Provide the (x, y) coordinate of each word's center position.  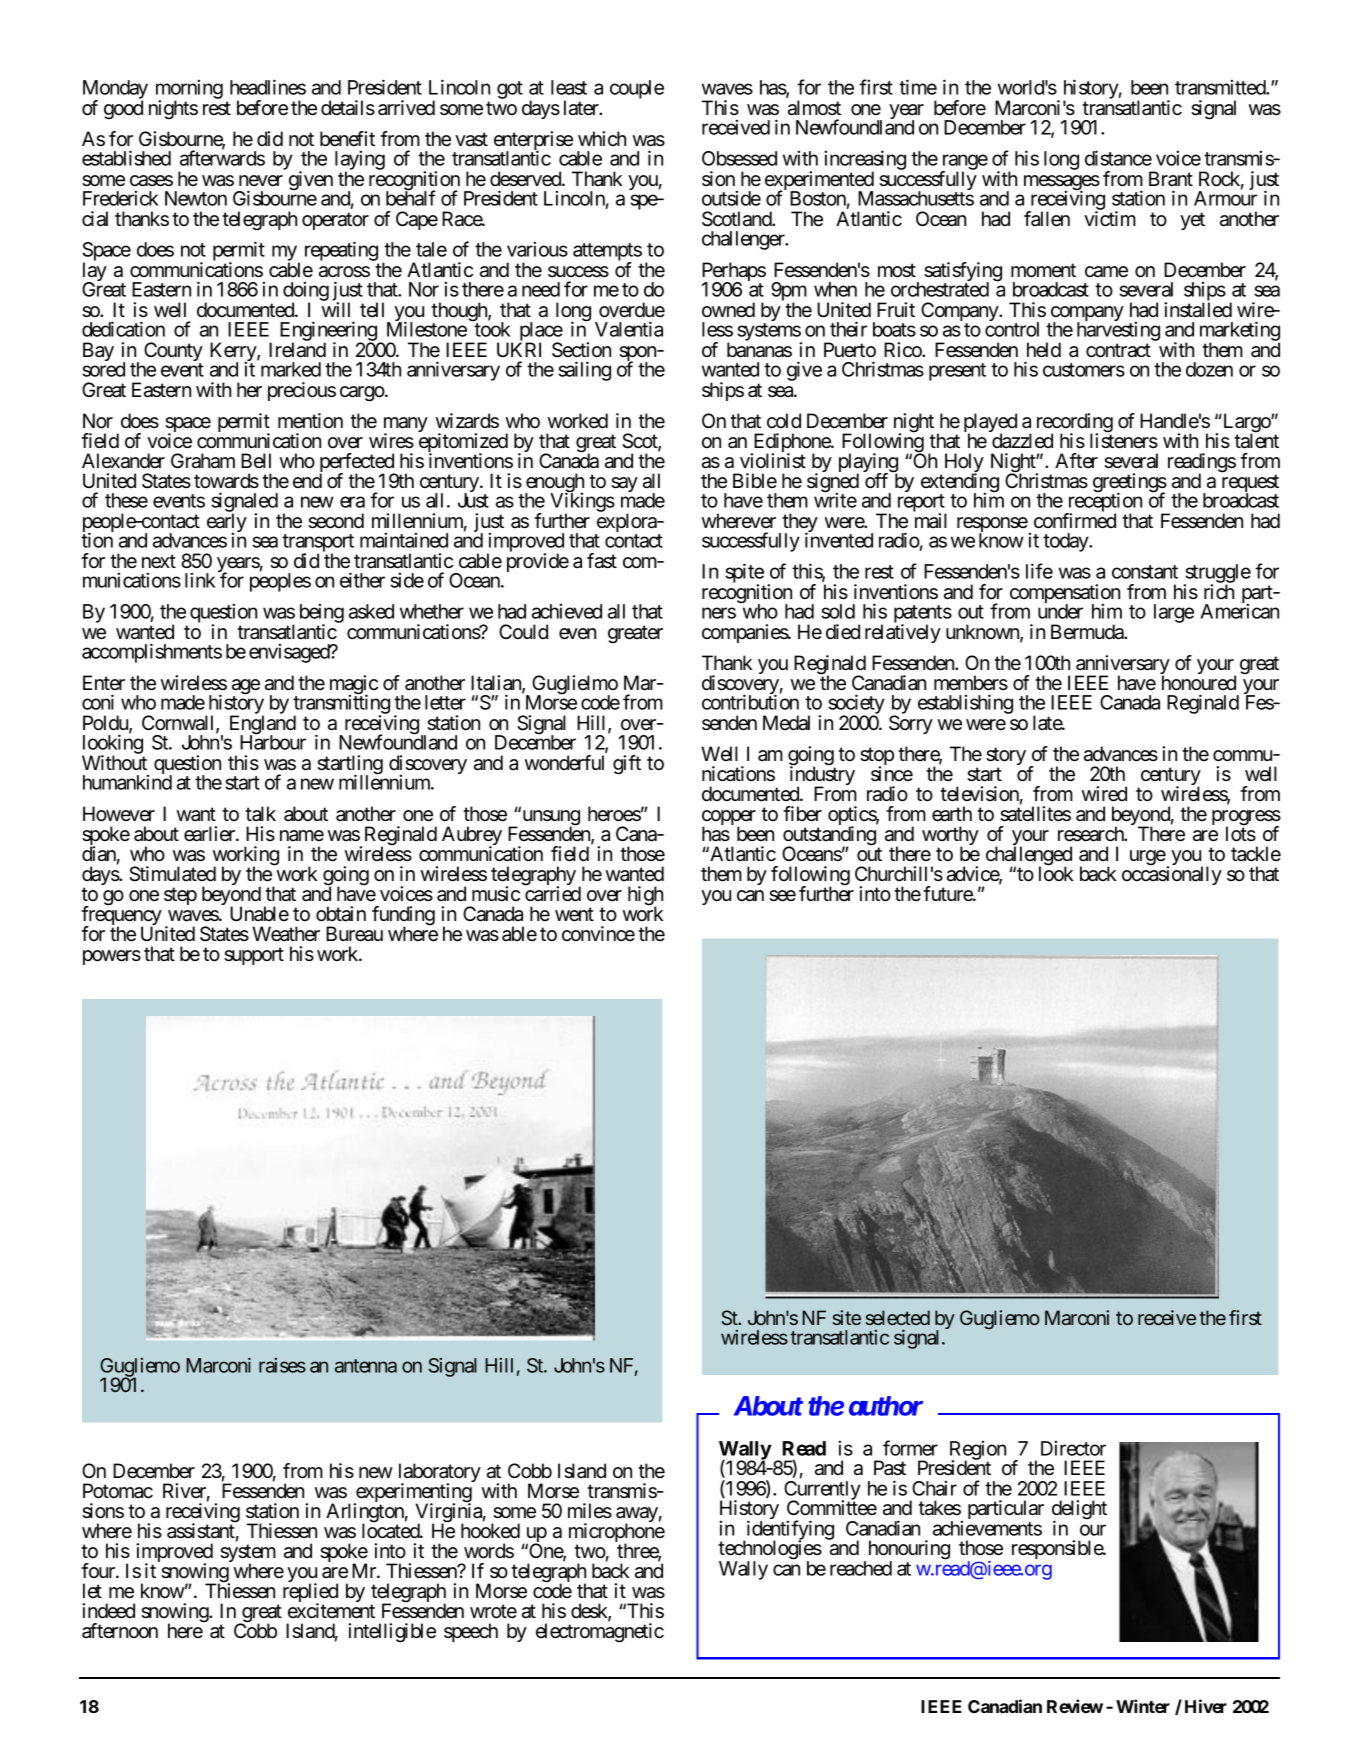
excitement (331, 1611)
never (261, 180)
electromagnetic (600, 1633)
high (645, 897)
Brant (1171, 178)
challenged (1029, 857)
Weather (286, 934)
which (602, 138)
